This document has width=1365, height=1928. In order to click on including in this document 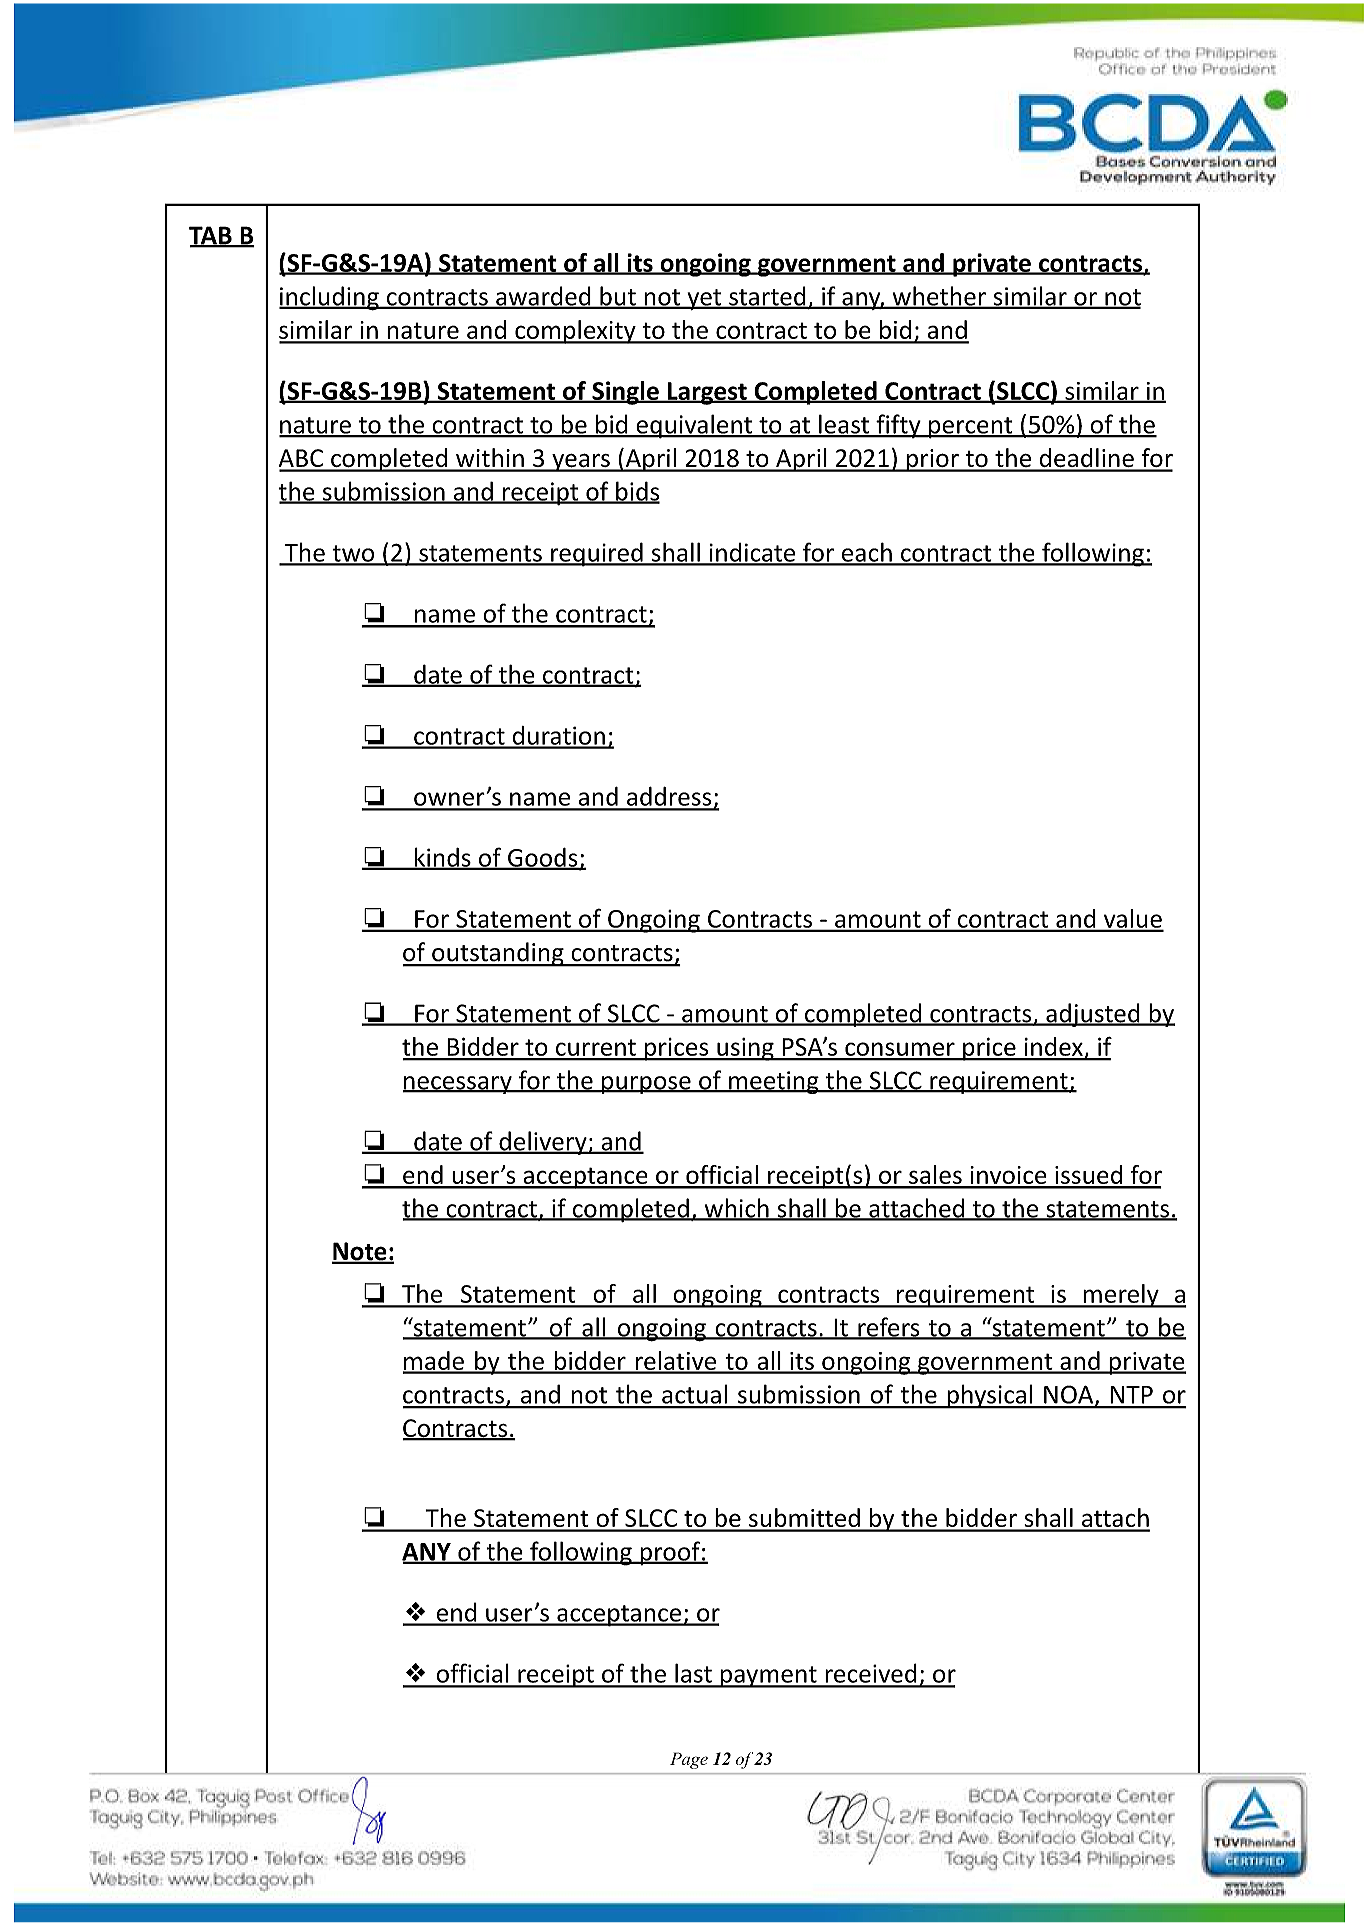, I will do `click(330, 298)`.
